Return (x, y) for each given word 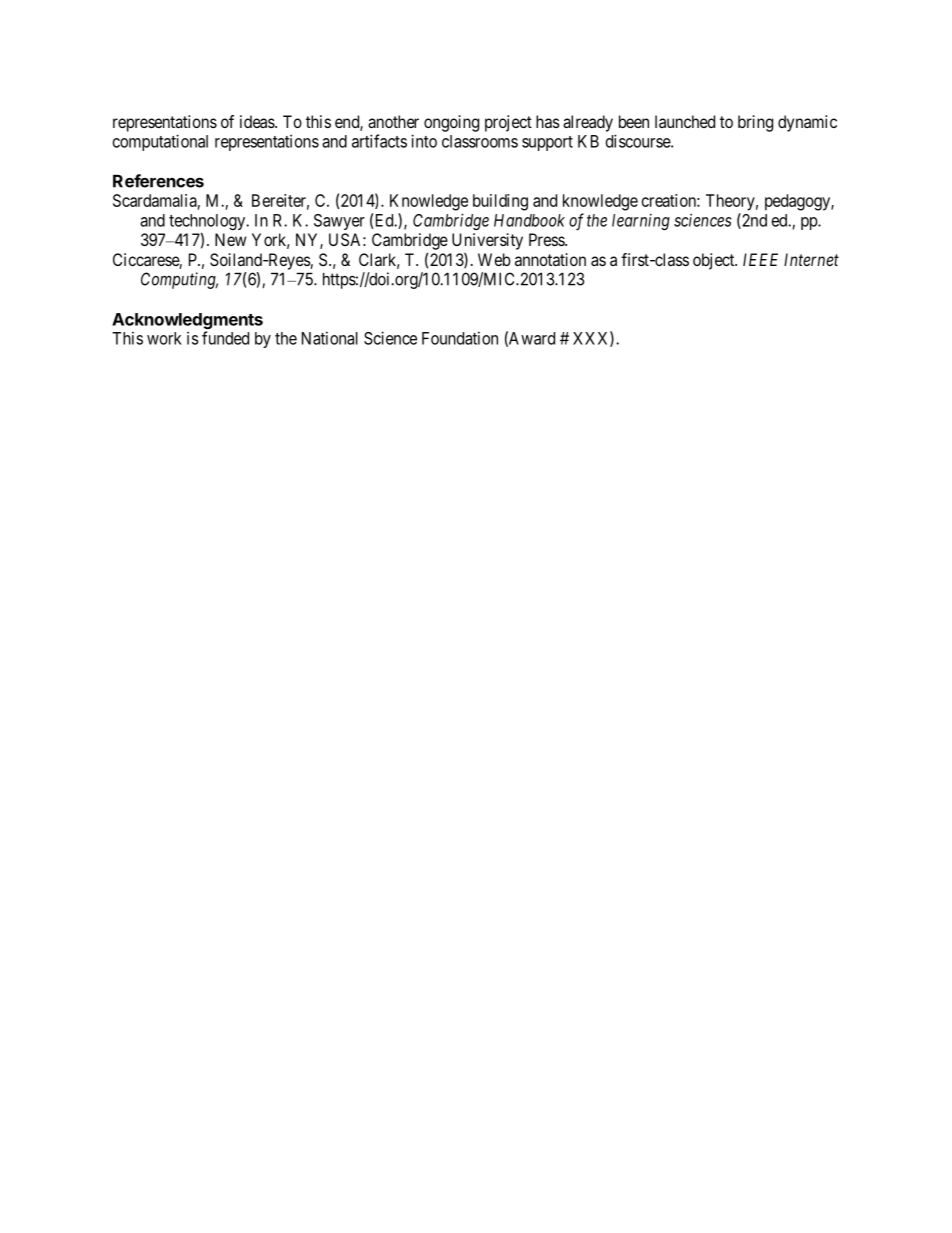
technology (208, 223)
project (508, 123)
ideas (258, 121)
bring (755, 123)
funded (225, 338)
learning (641, 221)
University (487, 241)
